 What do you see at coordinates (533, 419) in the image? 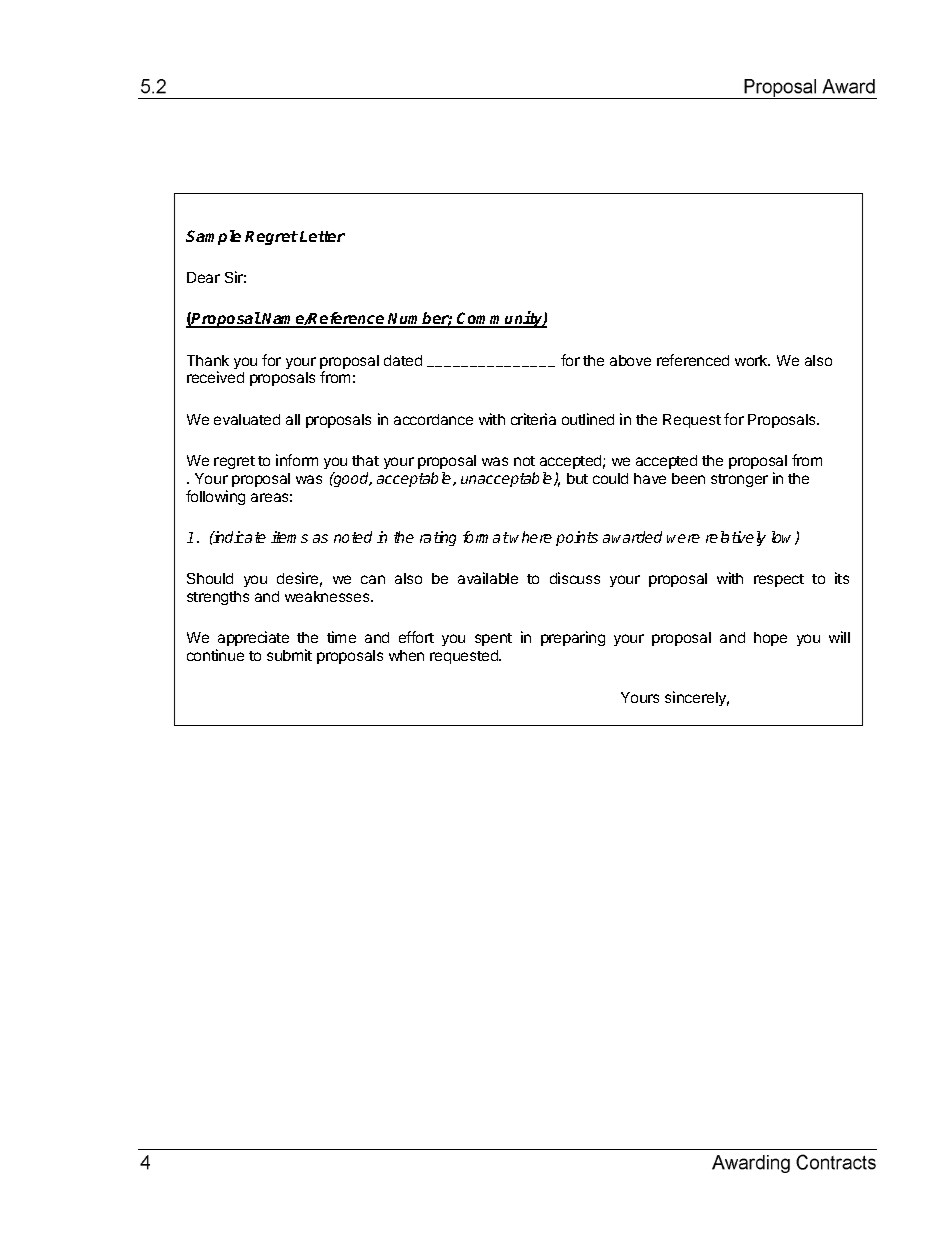
I see `criteria` at bounding box center [533, 419].
